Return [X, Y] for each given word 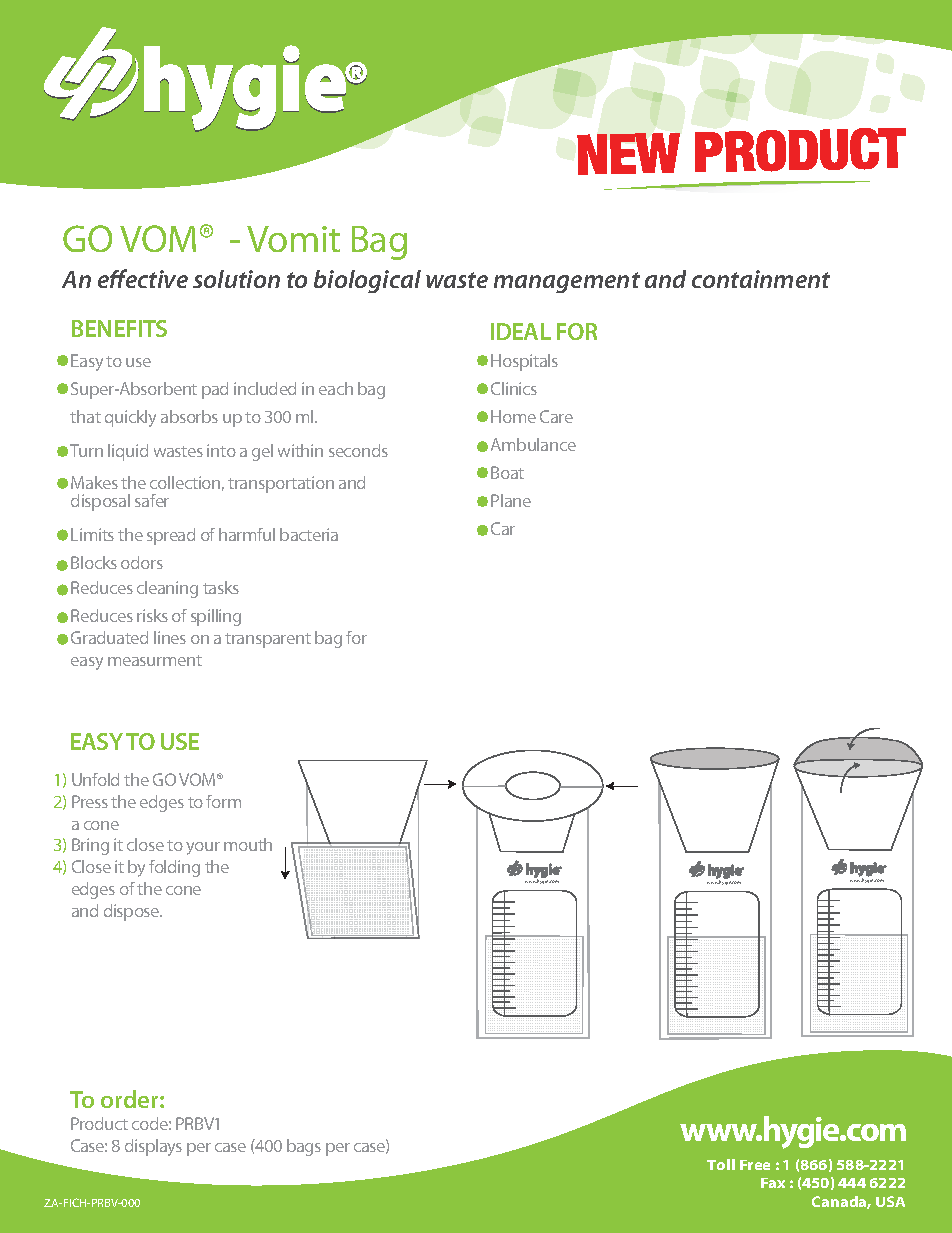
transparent [268, 640]
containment [761, 279]
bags [304, 1147]
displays [153, 1147]
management [567, 282]
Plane [511, 500]
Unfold [95, 779]
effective [143, 278]
